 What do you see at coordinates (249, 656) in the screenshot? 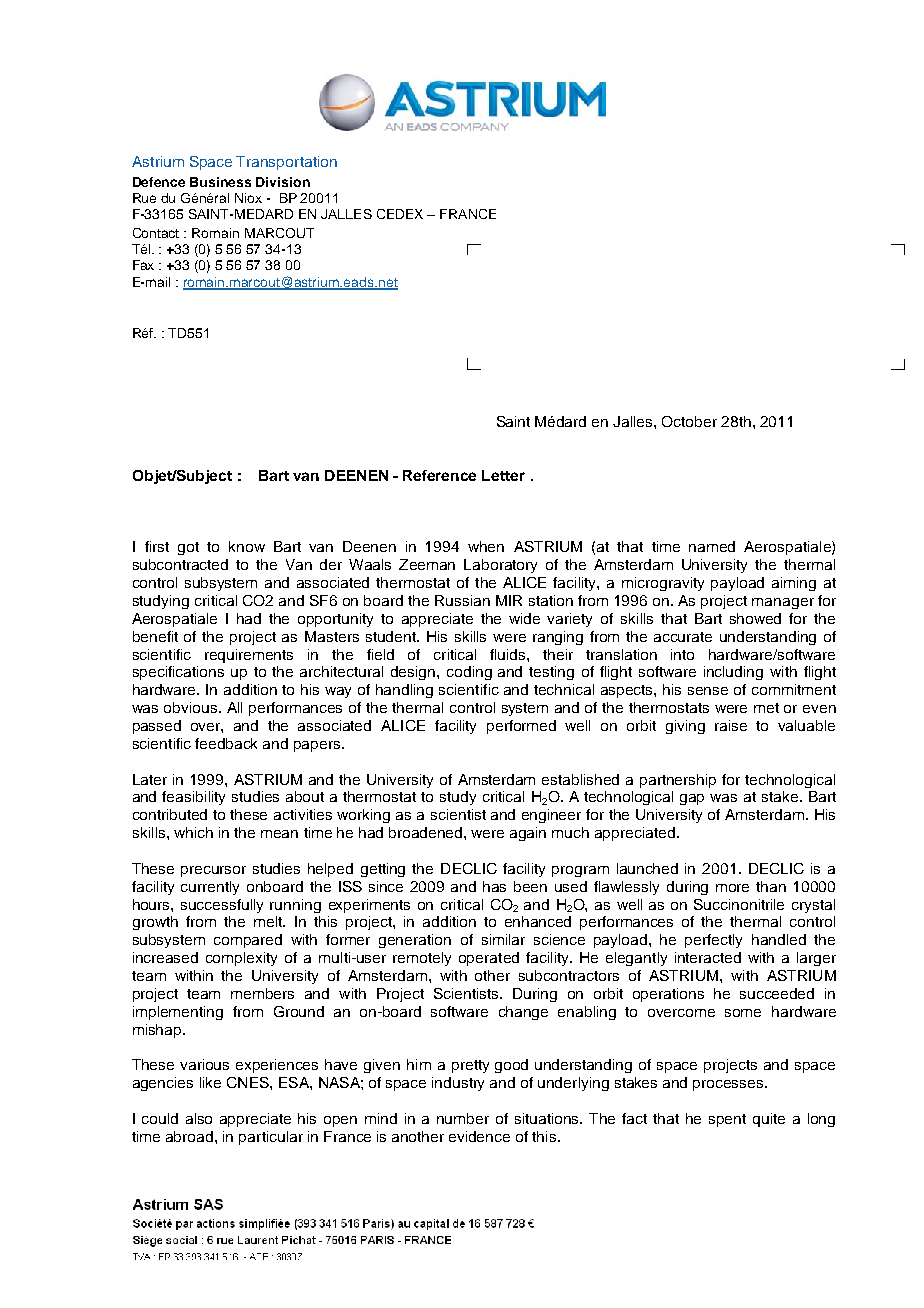
I see `requirements` at bounding box center [249, 656].
